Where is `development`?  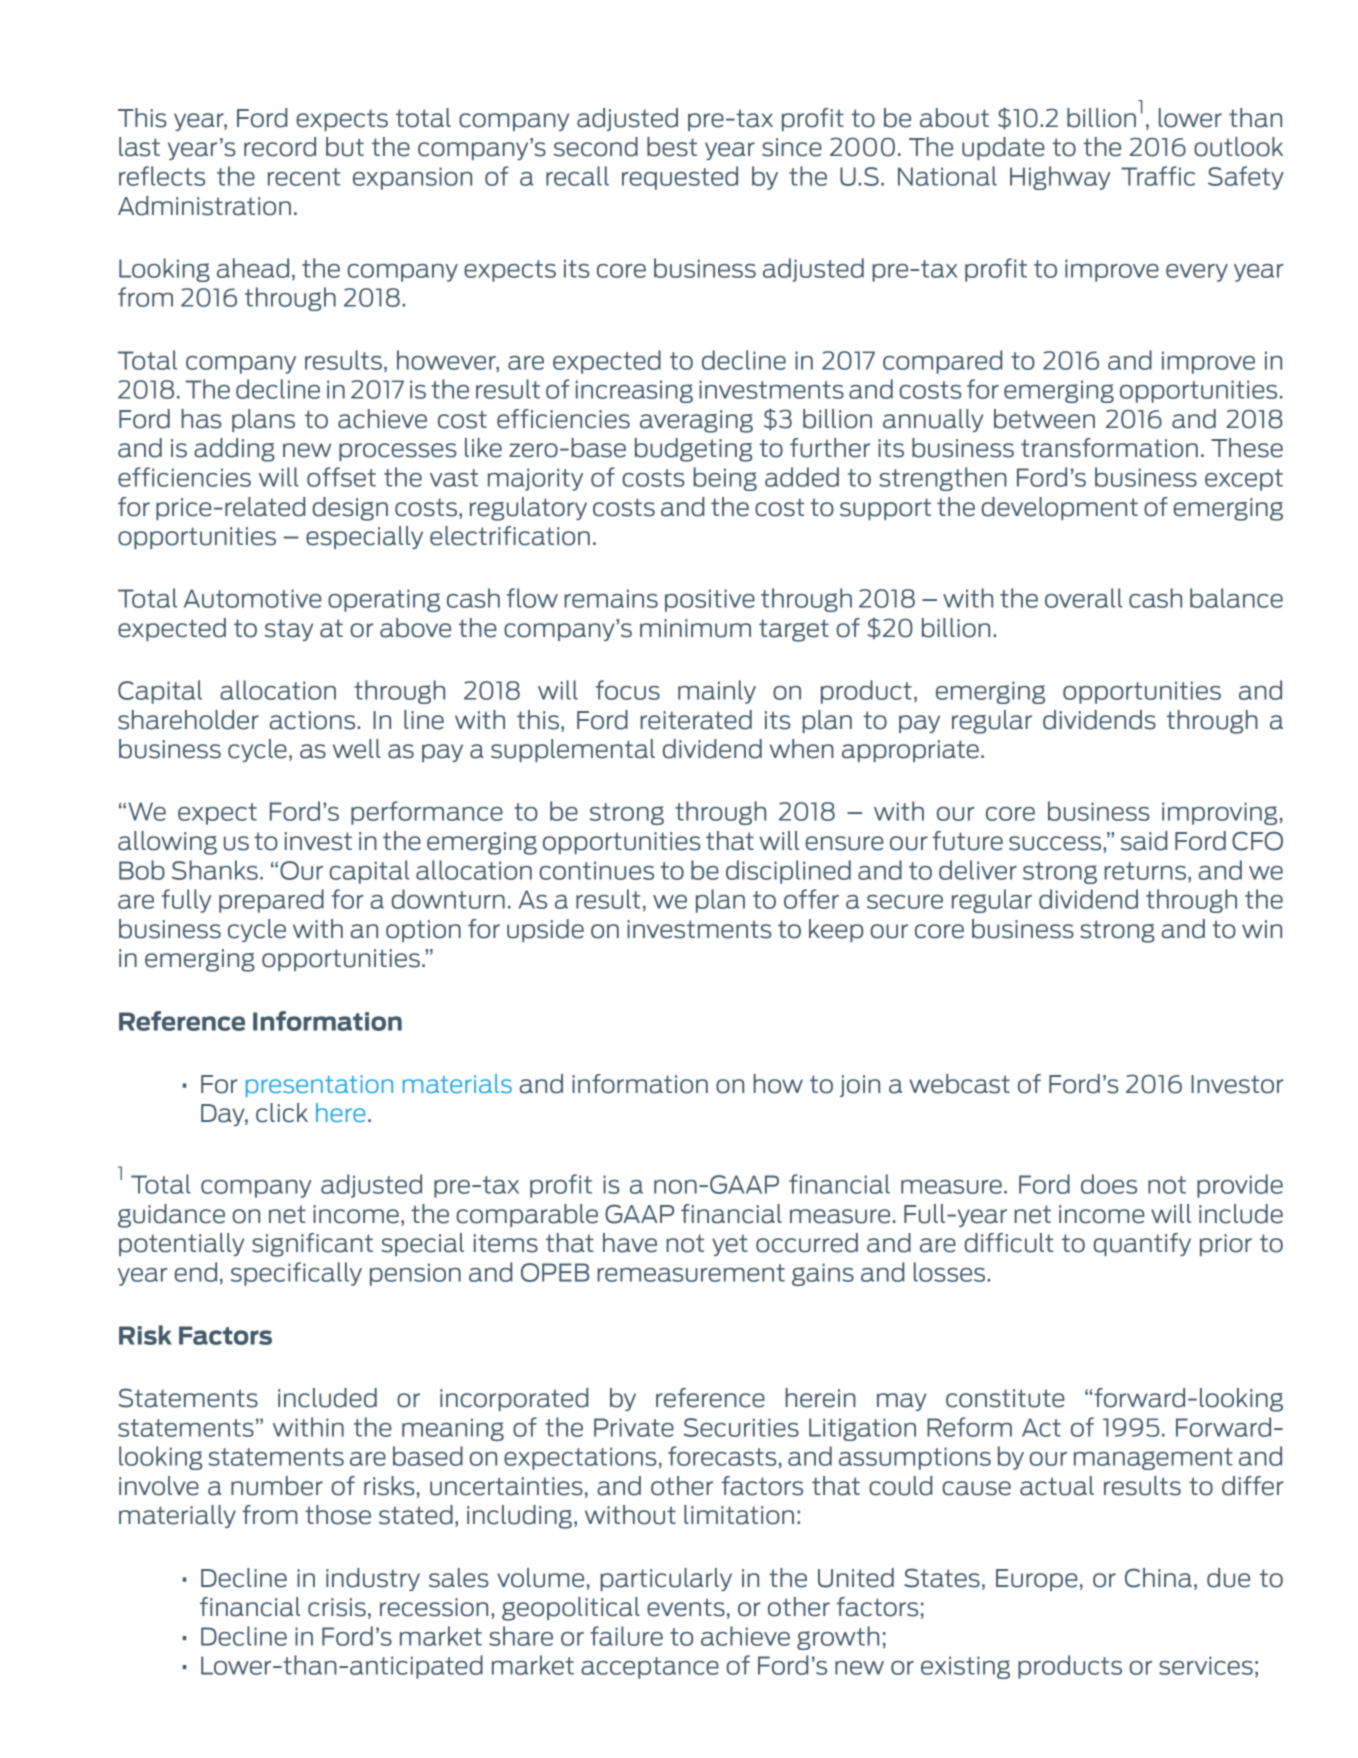 development is located at coordinates (1059, 508).
